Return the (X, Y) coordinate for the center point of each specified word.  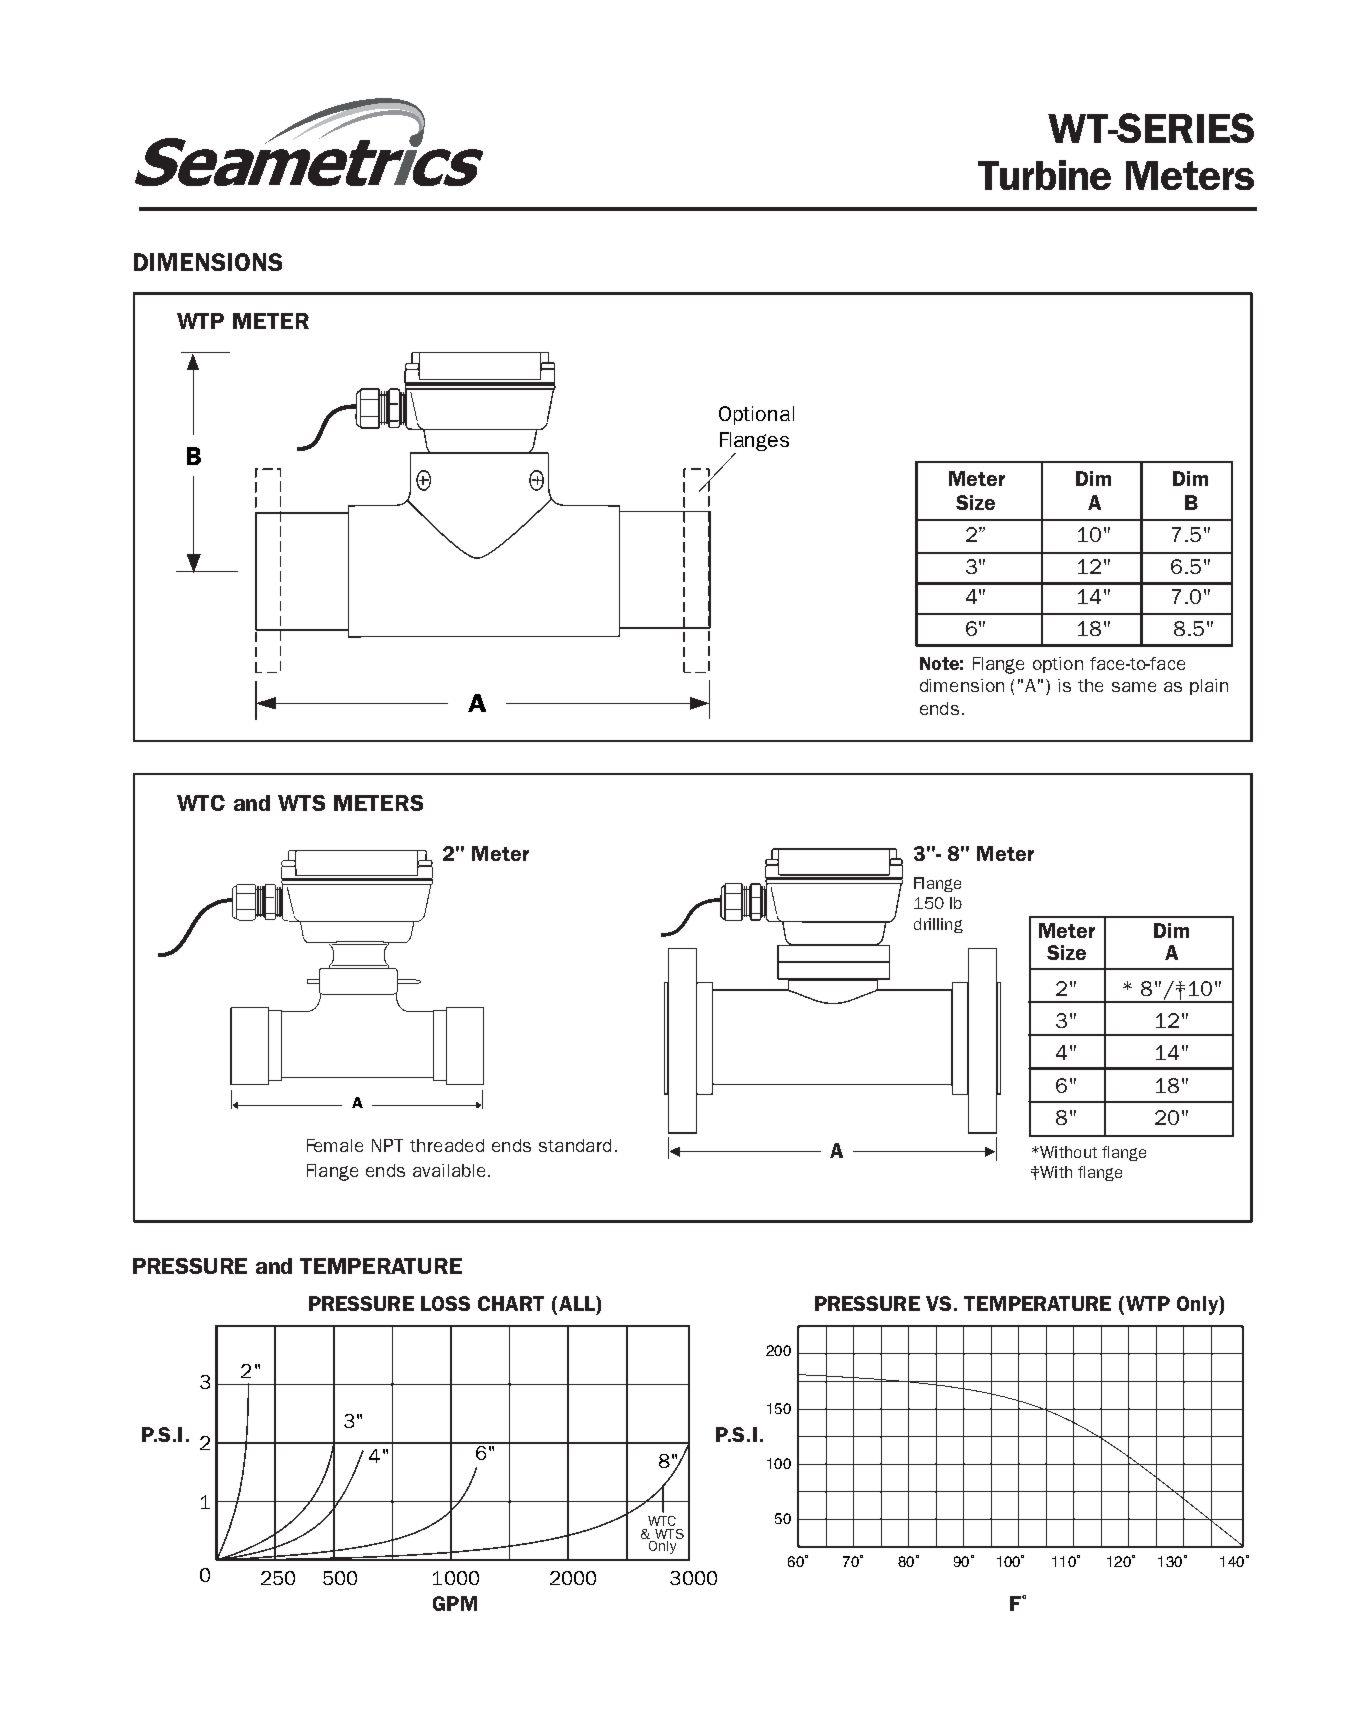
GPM (455, 1603)
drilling (938, 925)
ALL (578, 1303)
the (1090, 685)
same (1134, 687)
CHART (511, 1303)
